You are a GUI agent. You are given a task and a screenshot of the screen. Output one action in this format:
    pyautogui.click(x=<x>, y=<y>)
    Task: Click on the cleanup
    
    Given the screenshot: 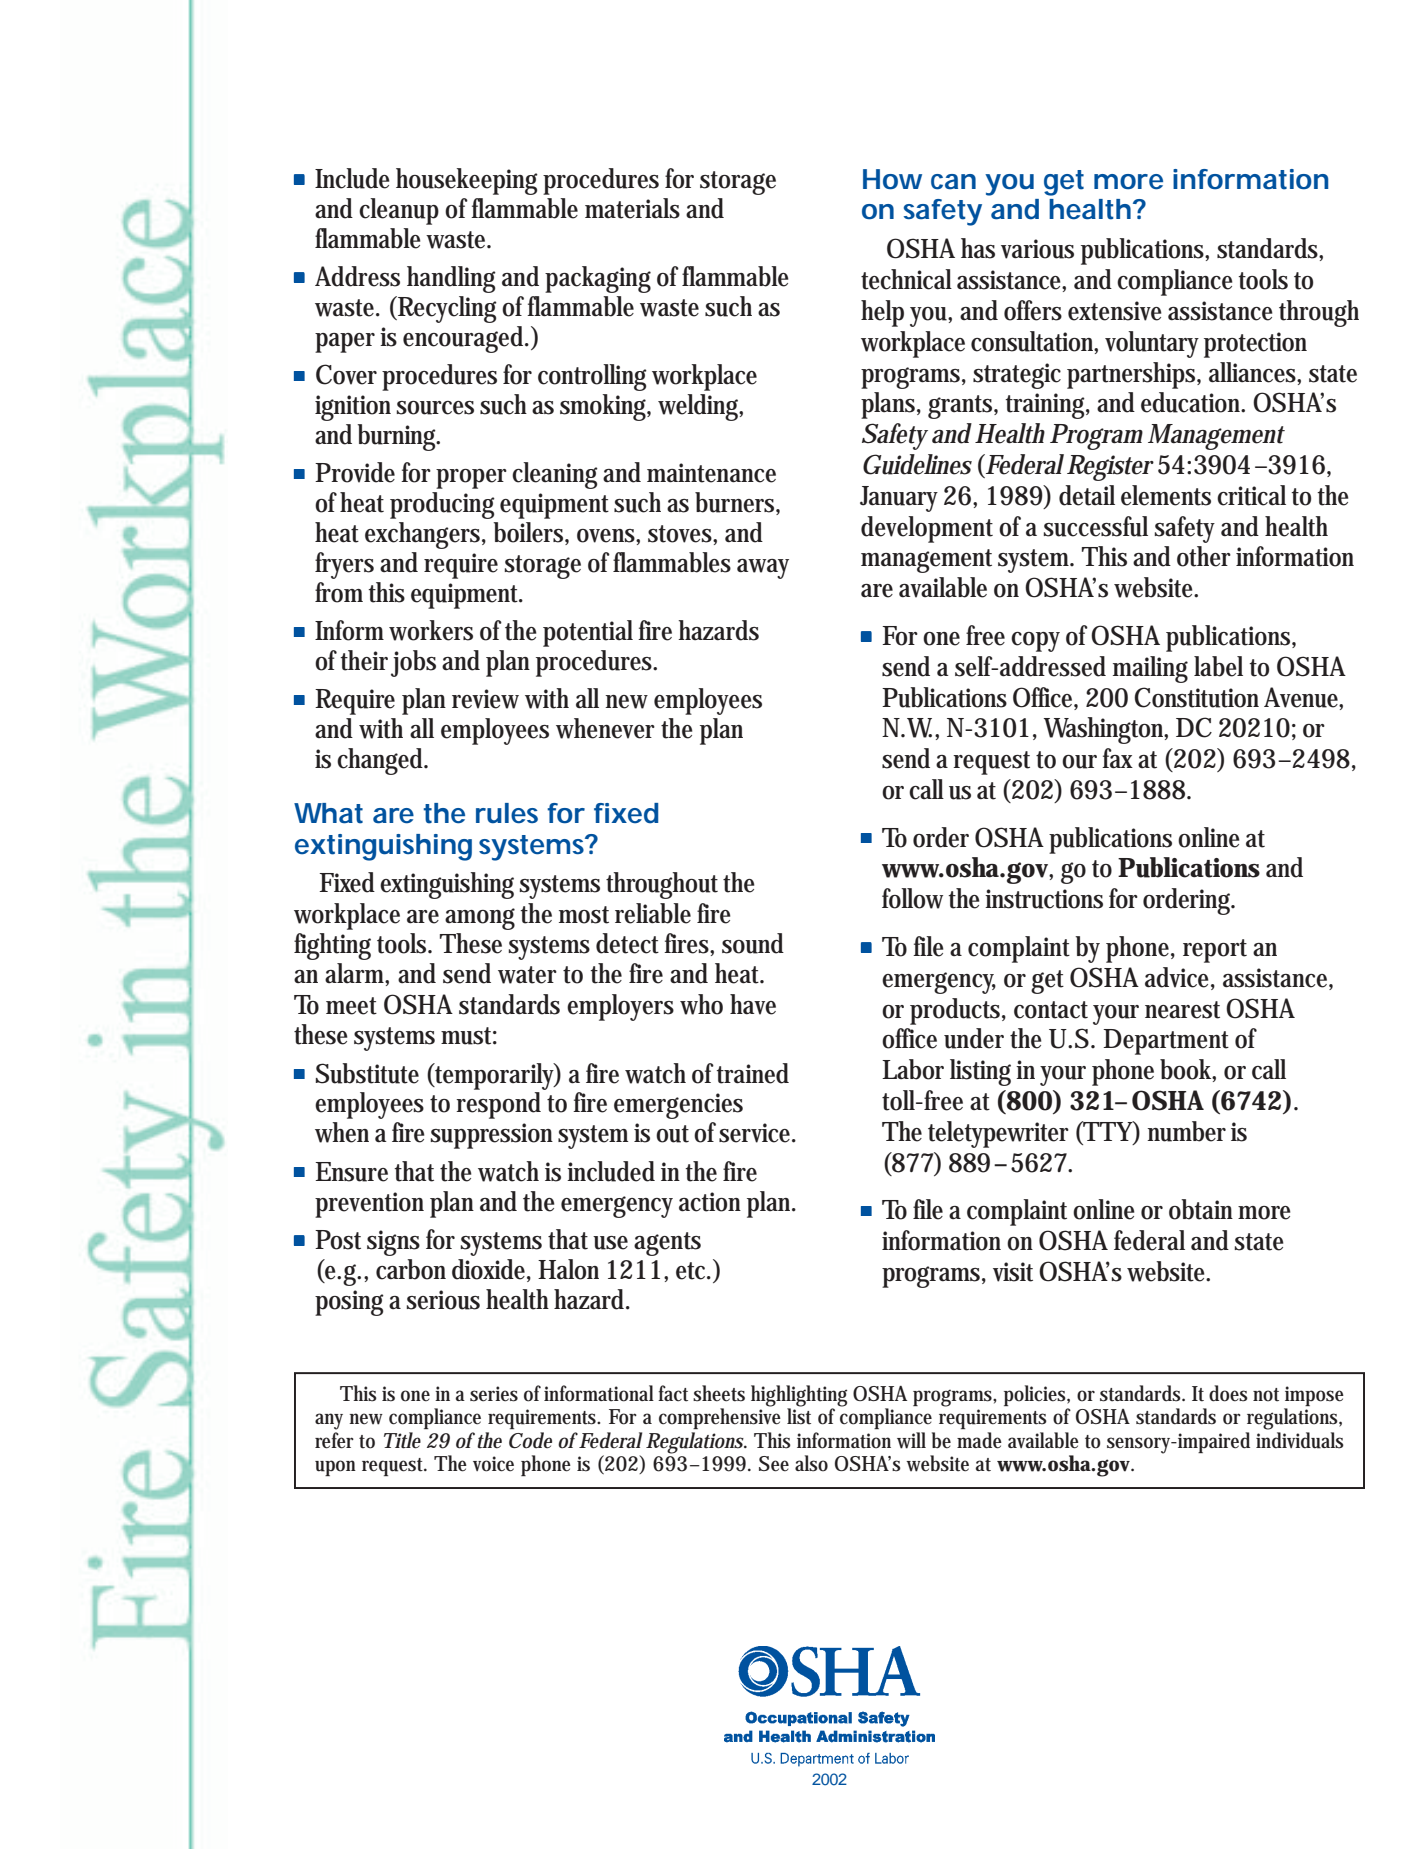 What is the action you would take?
    pyautogui.click(x=399, y=211)
